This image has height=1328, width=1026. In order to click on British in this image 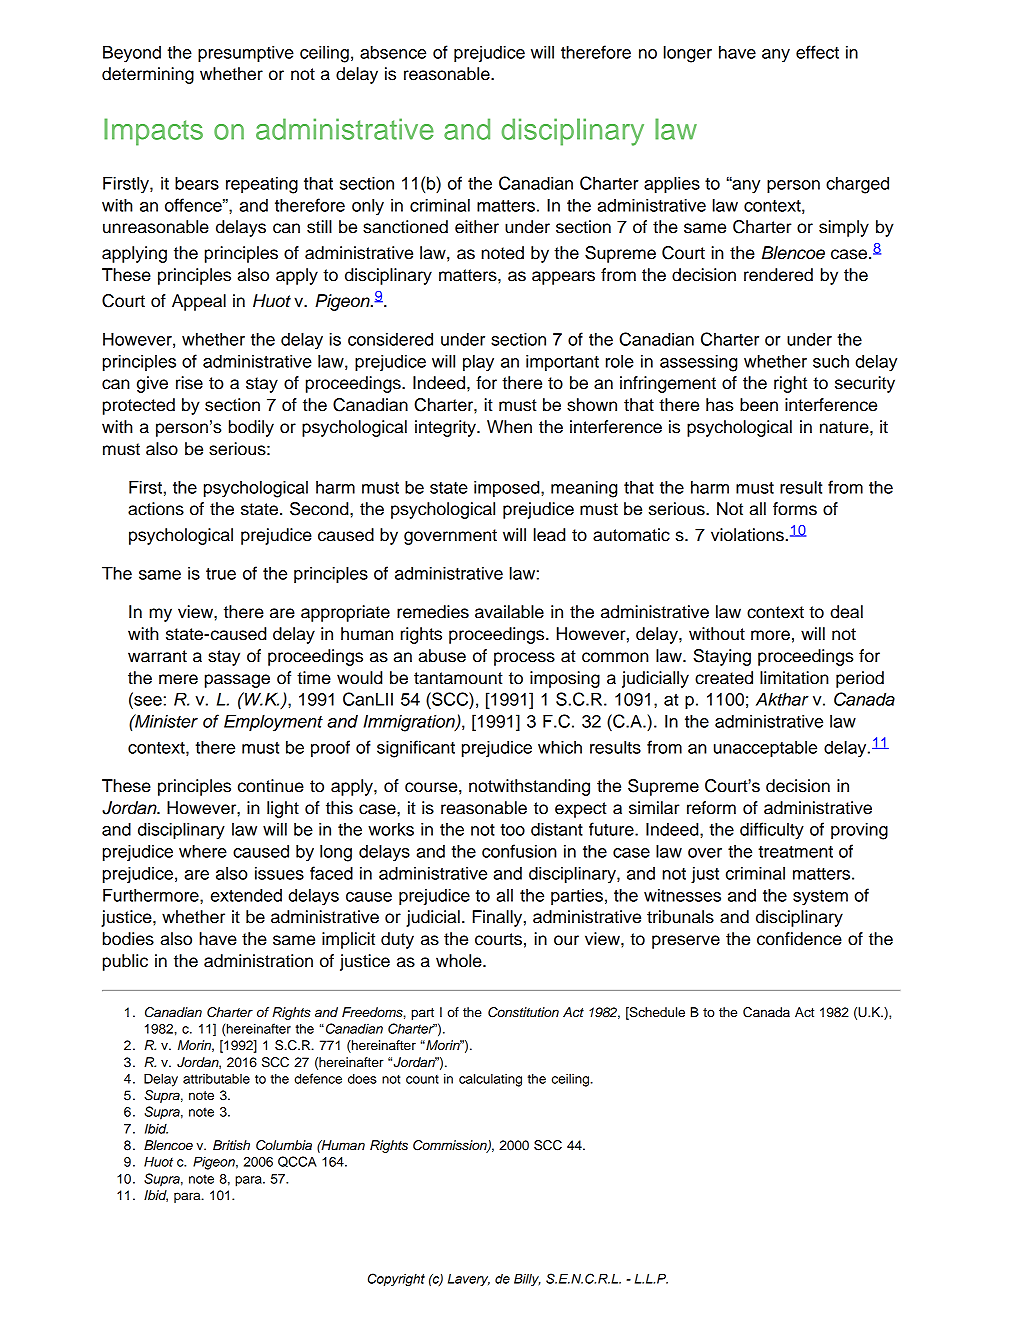, I will do `click(231, 1145)`.
